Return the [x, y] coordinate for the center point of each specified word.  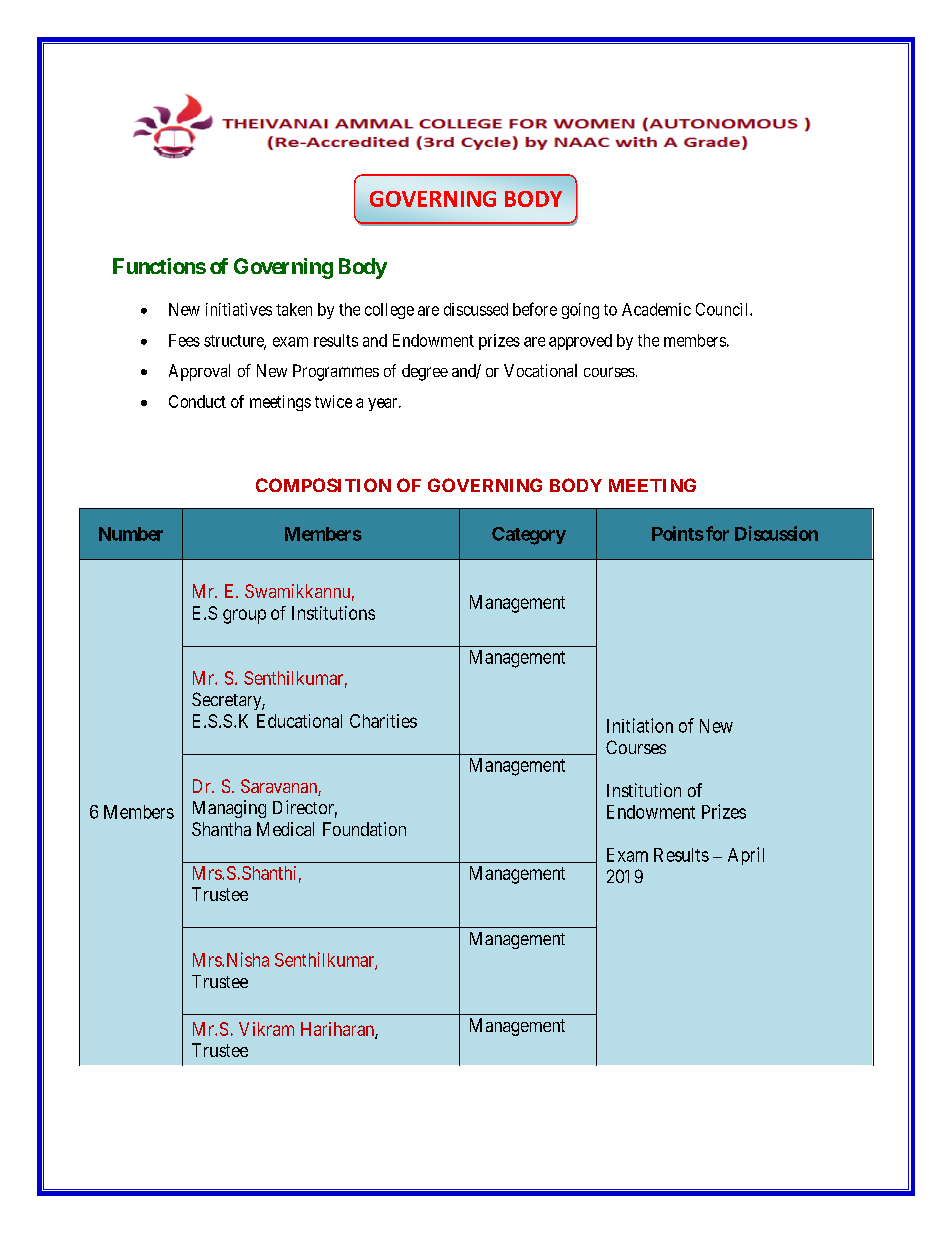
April [746, 856]
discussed [476, 309]
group [244, 616]
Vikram [266, 1029]
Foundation [364, 829]
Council [723, 309]
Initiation [640, 725]
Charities [383, 721]
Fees [184, 340]
